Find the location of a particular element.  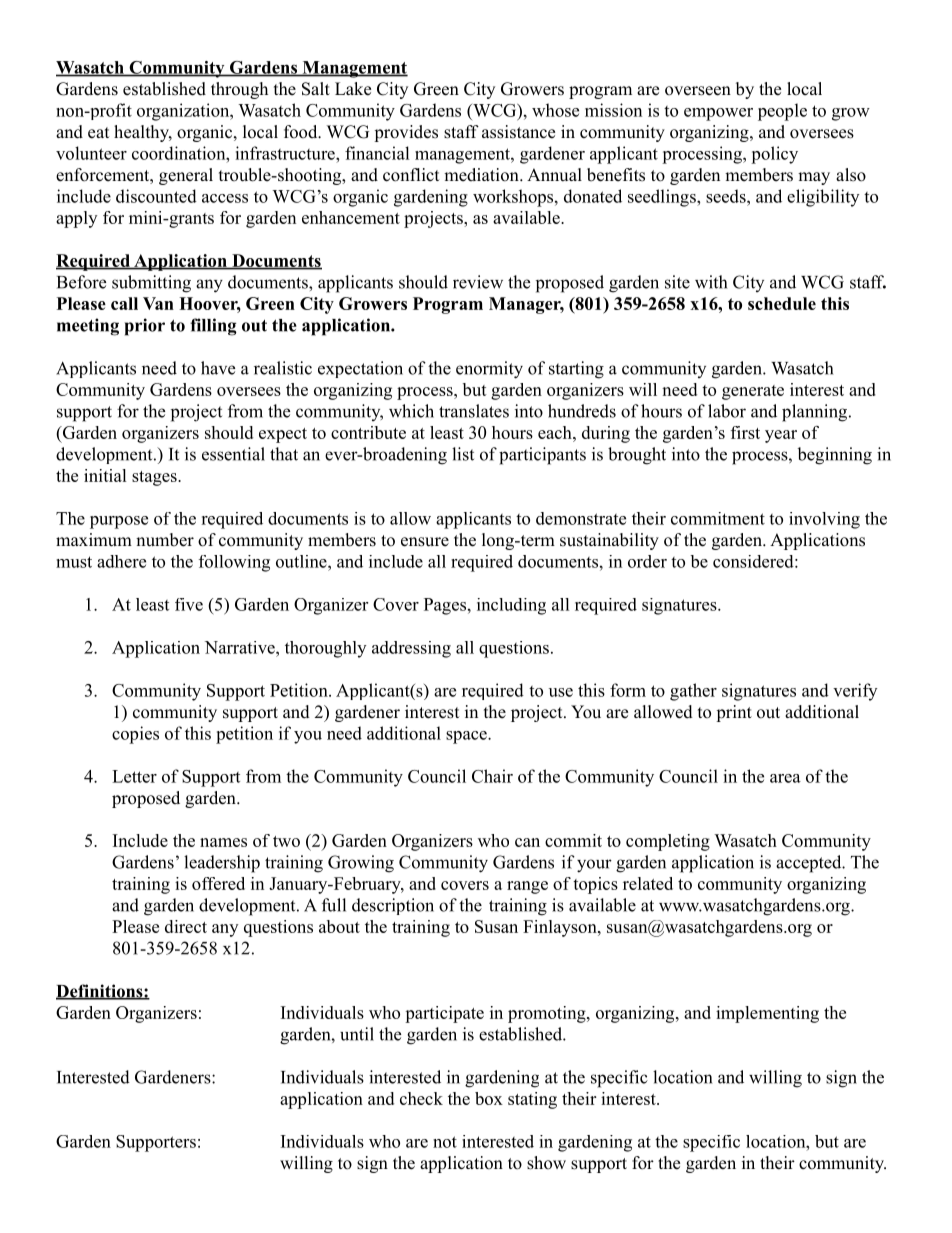

offered is located at coordinates (218, 883).
